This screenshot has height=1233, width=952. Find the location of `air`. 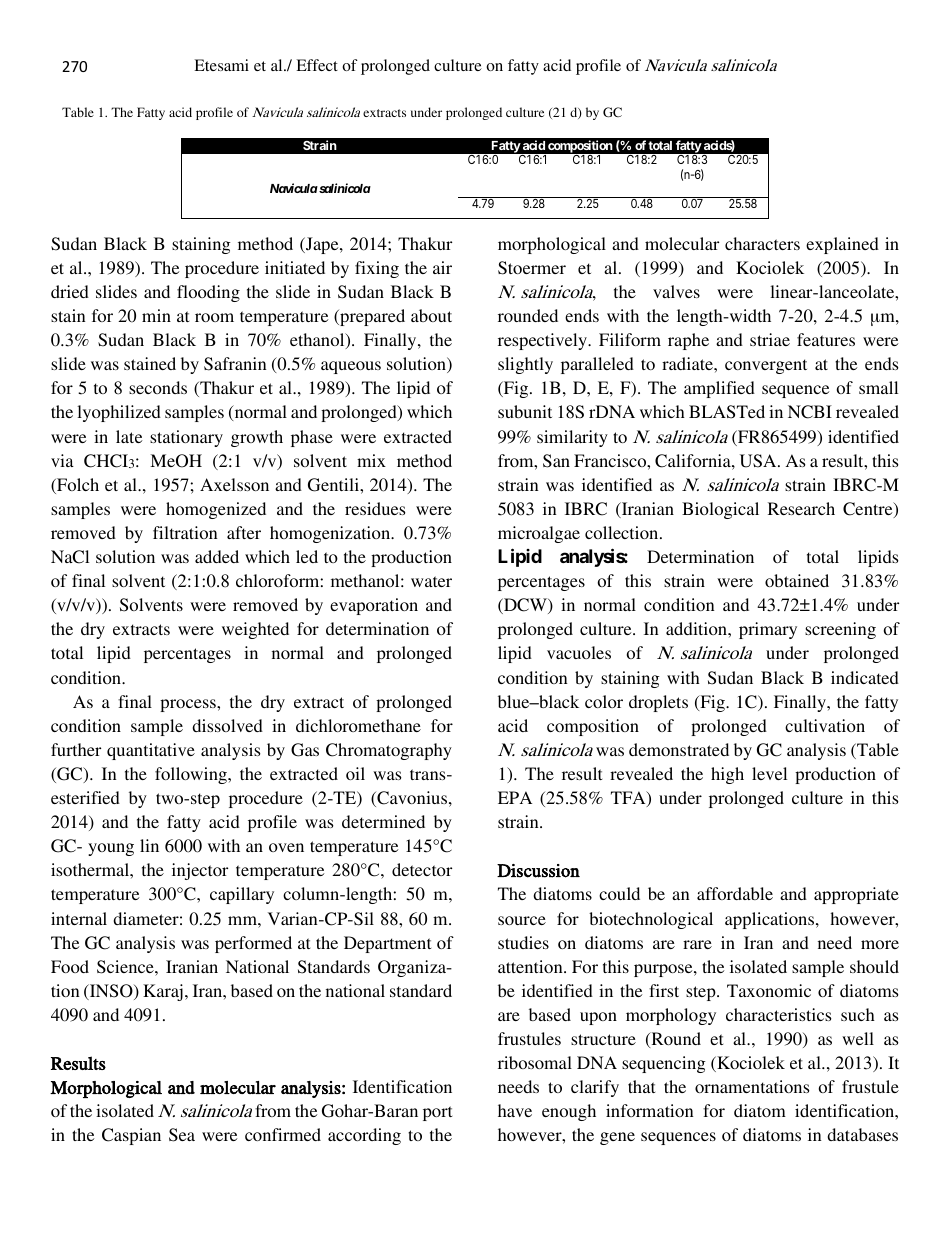

air is located at coordinates (442, 267).
